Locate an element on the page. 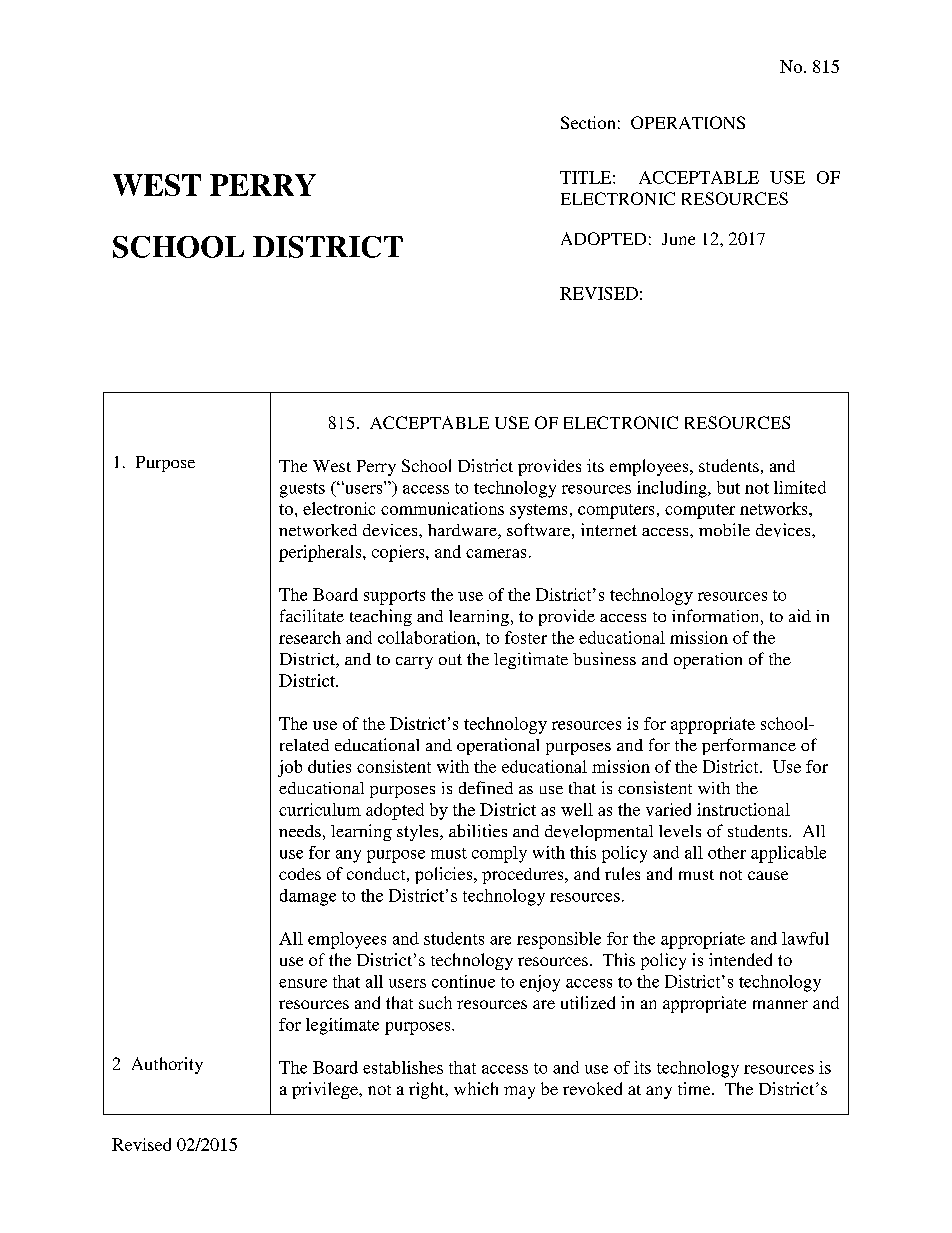 This page has width=952, height=1233. aid is located at coordinates (800, 615).
